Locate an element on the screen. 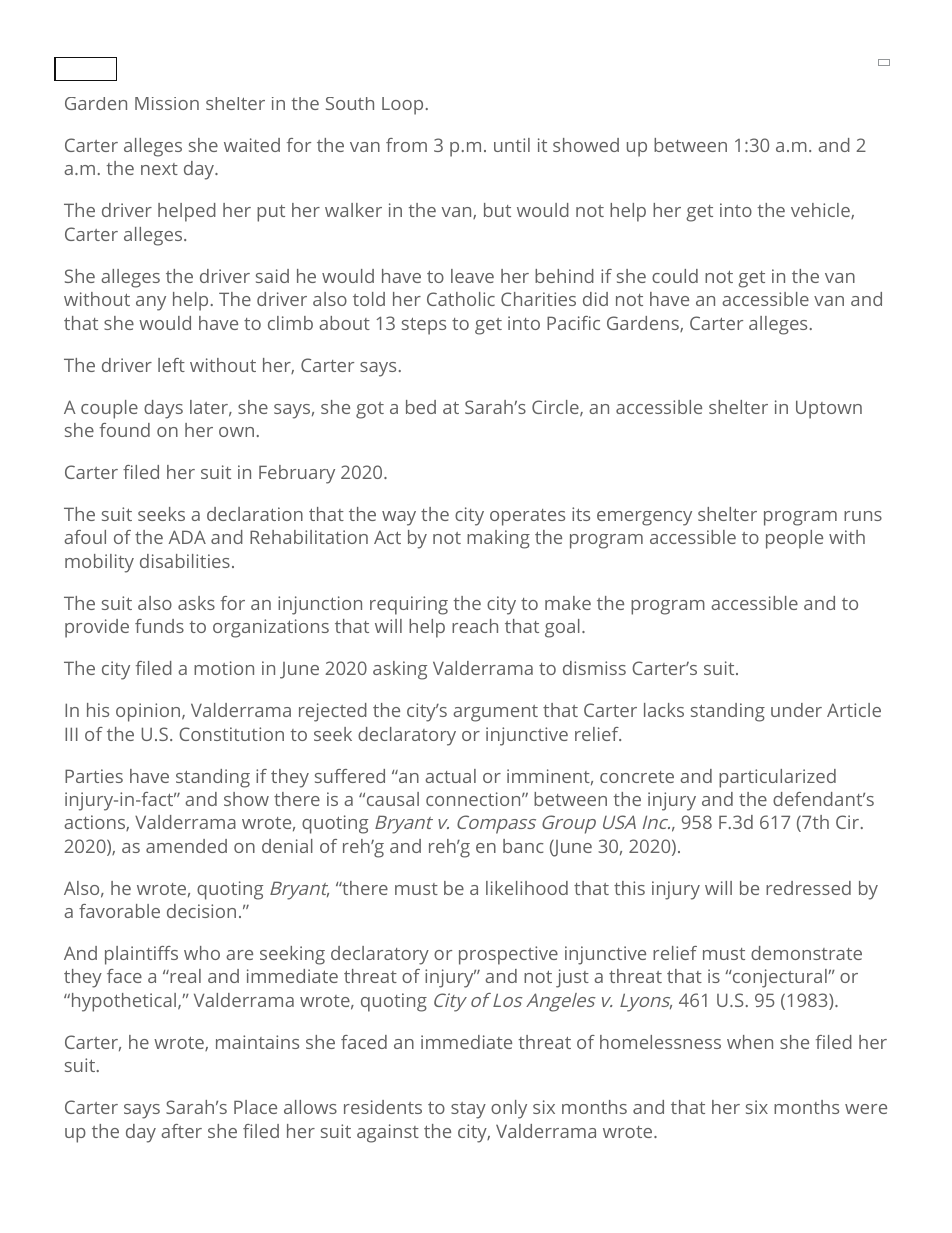 The height and width of the screenshot is (1233, 952). decision is located at coordinates (201, 911).
